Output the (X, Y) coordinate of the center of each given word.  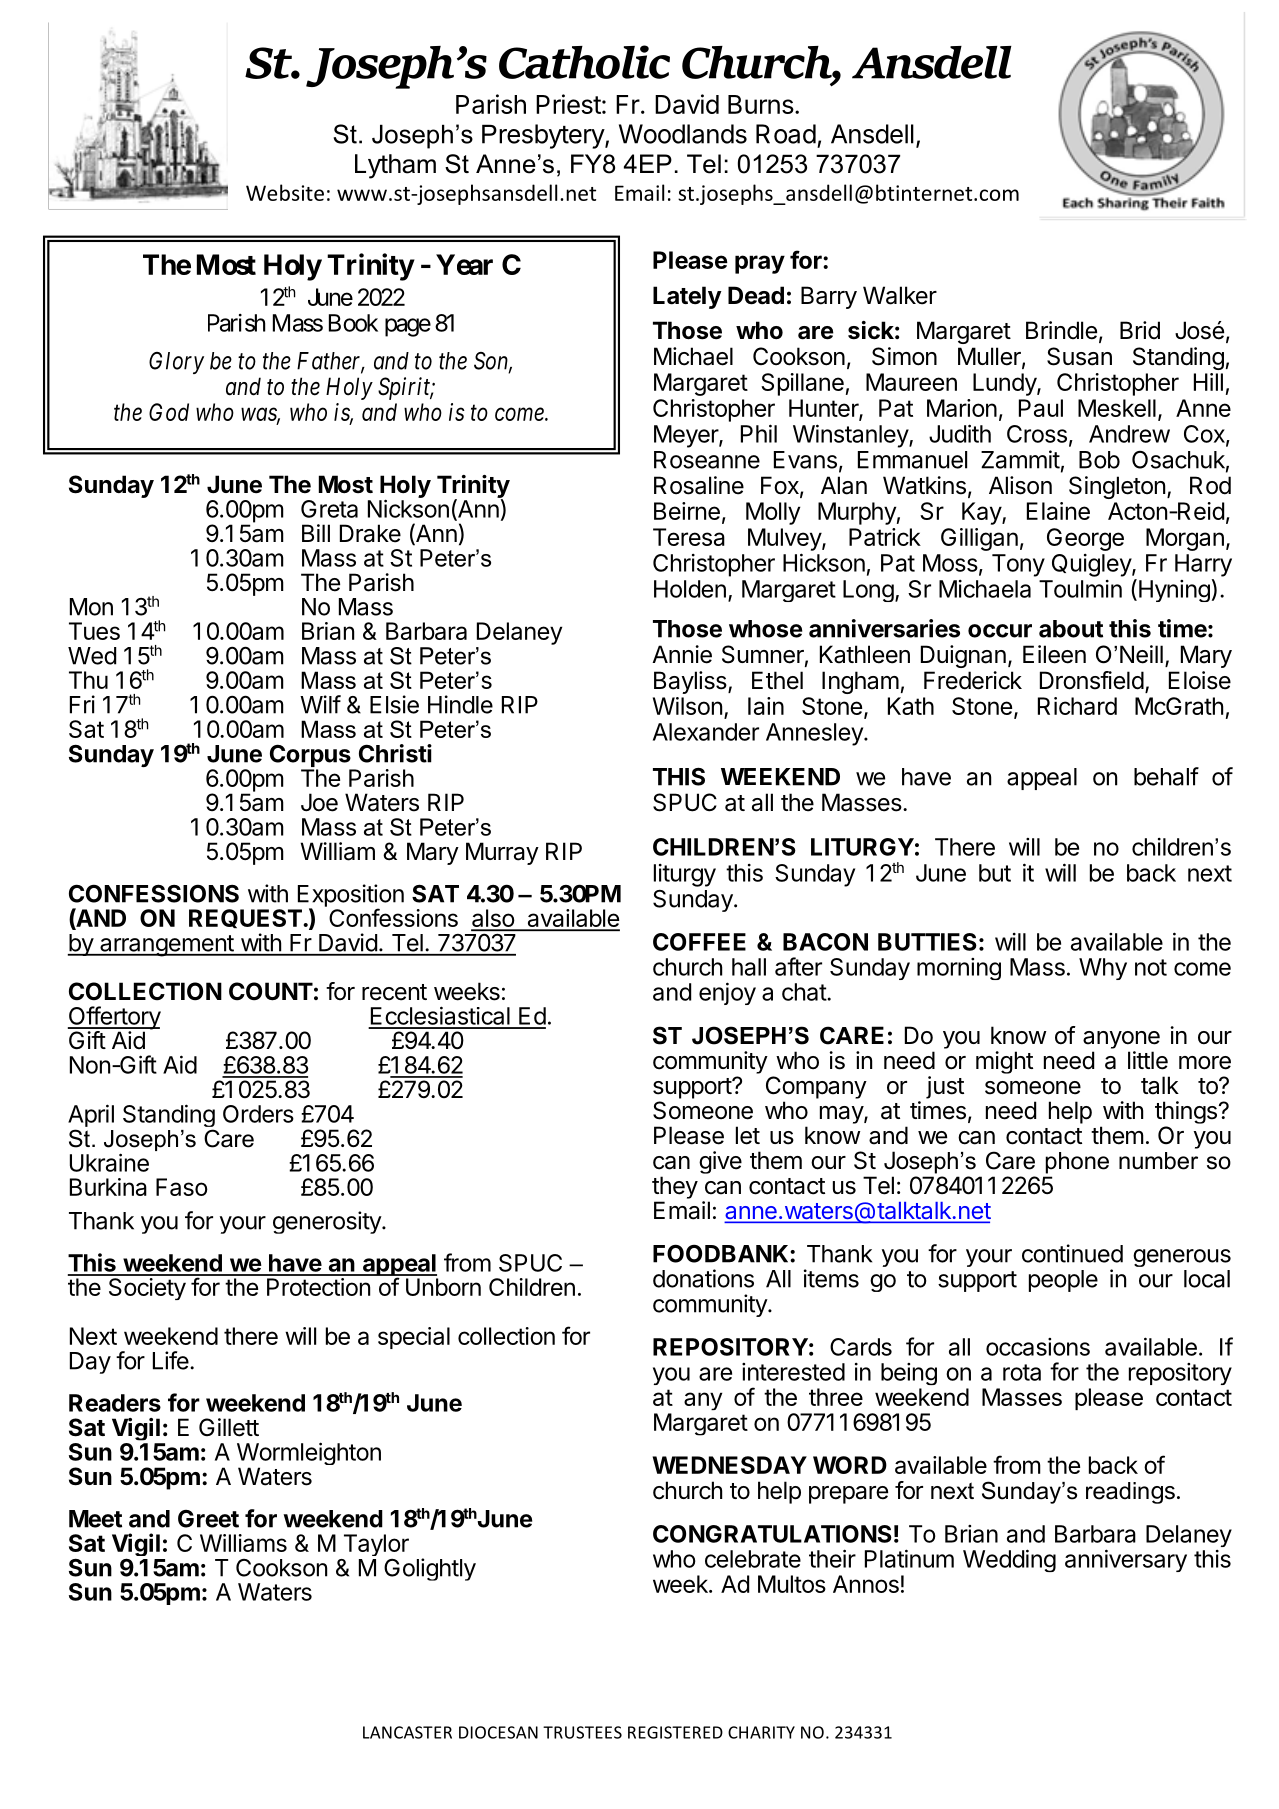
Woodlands (683, 134)
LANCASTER (407, 1732)
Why (1103, 969)
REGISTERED (675, 1732)
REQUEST (246, 918)
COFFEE (699, 942)
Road (786, 134)
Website (285, 192)
